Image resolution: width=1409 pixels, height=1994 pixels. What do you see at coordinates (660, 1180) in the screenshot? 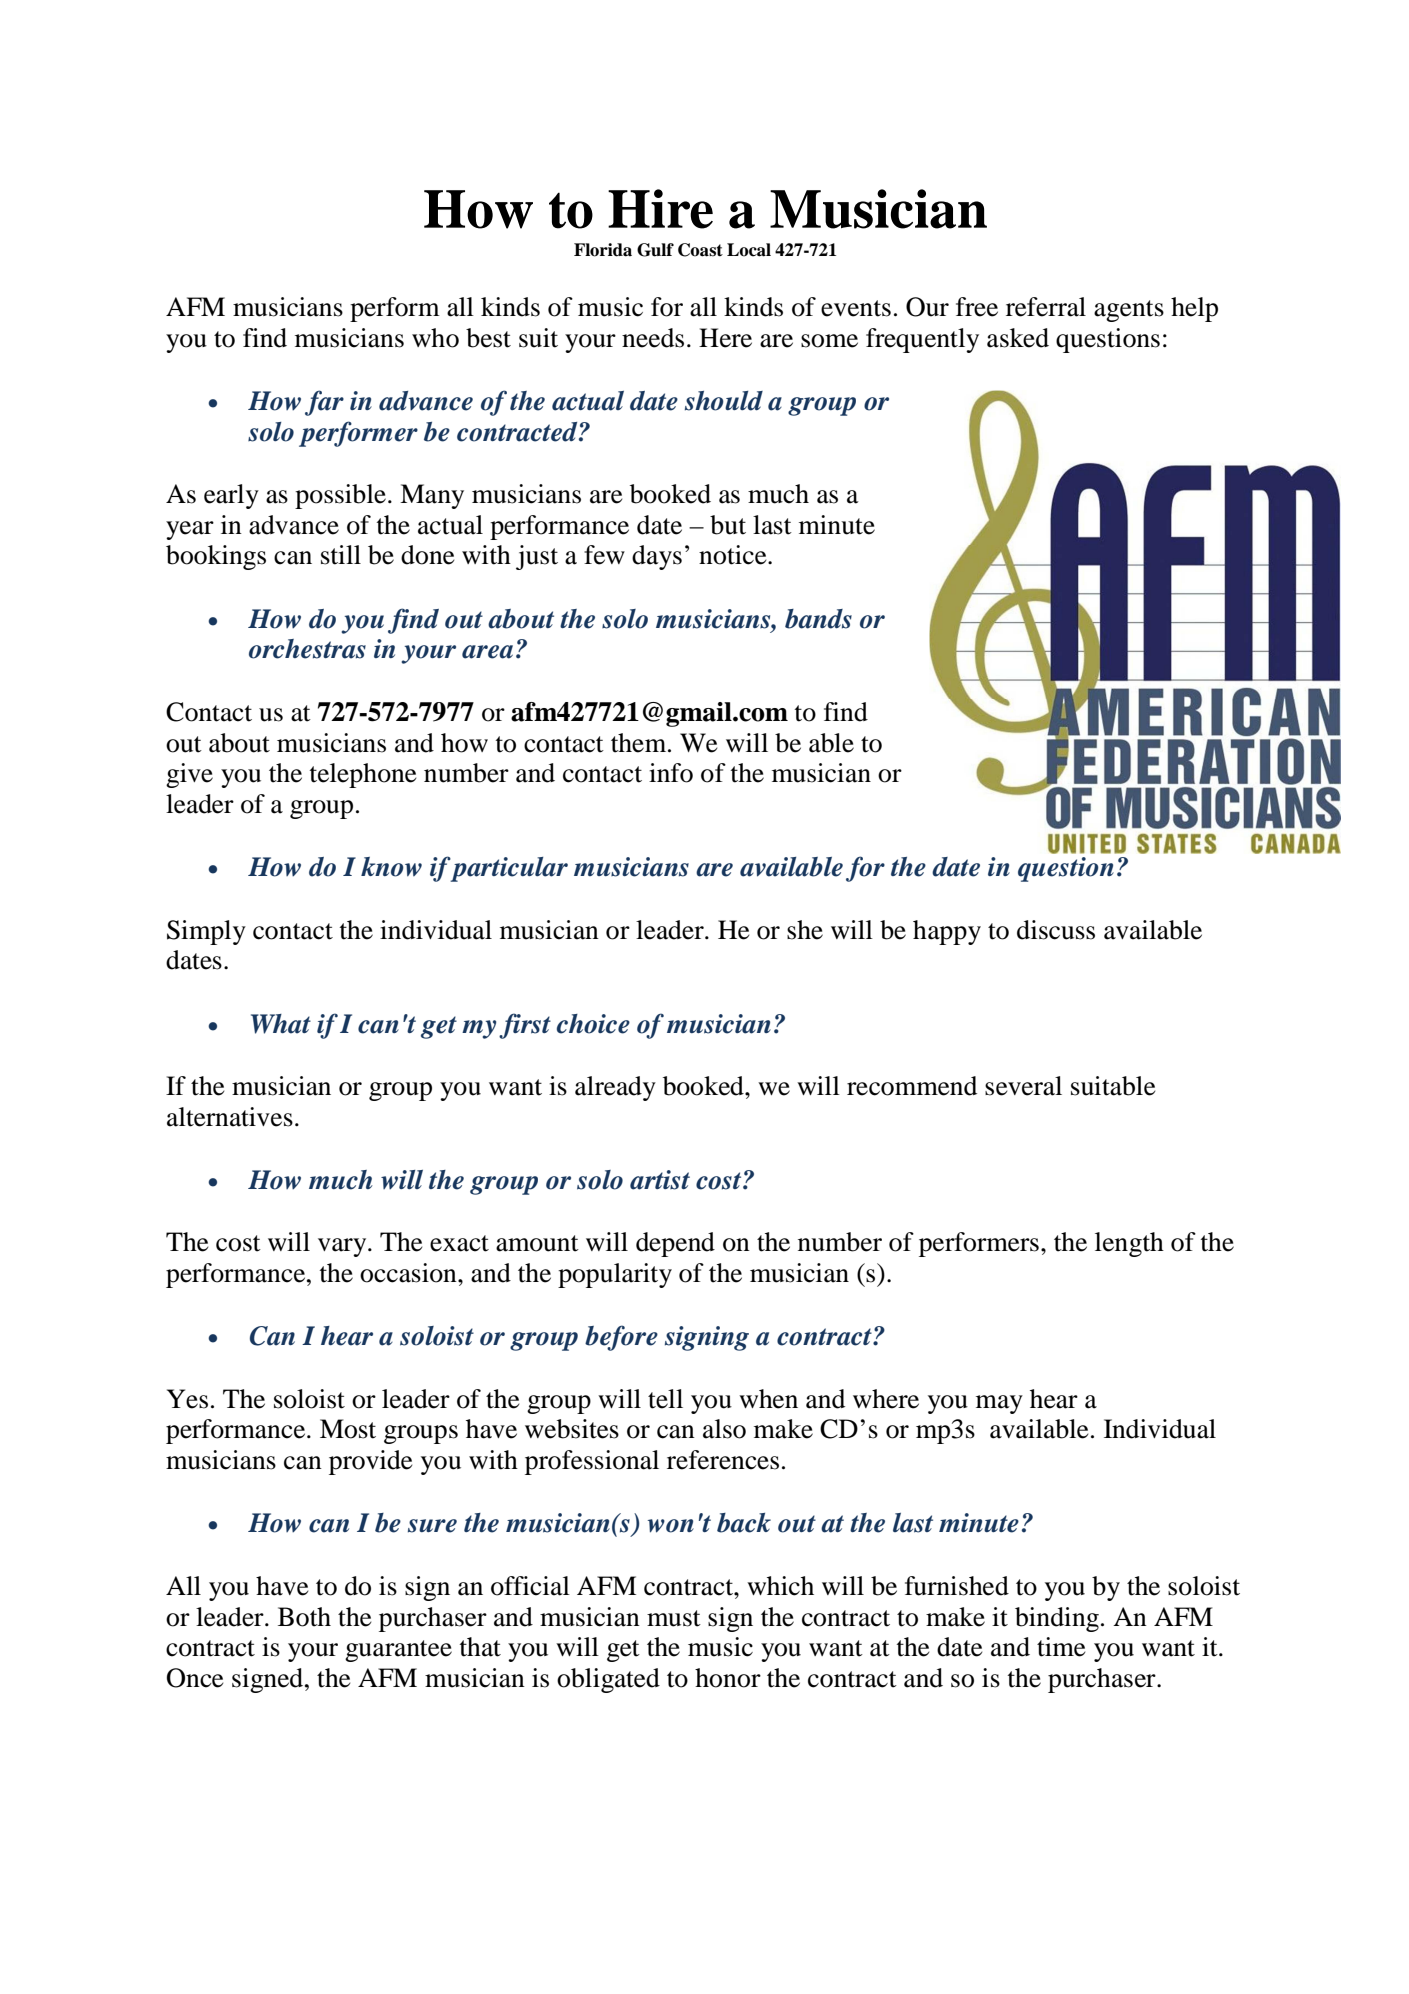
I see `artist` at bounding box center [660, 1180].
